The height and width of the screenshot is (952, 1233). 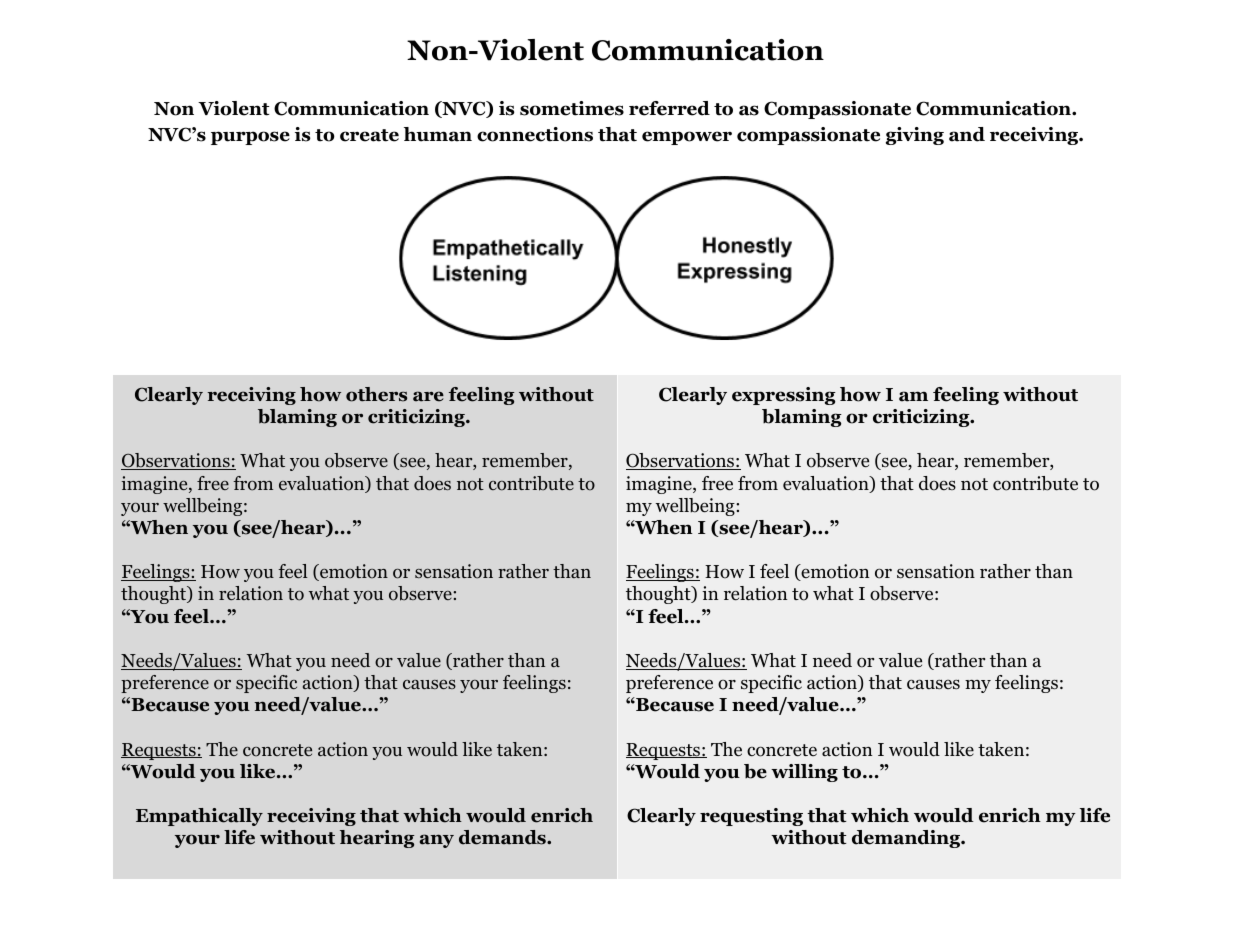 What do you see at coordinates (376, 394) in the screenshot?
I see `others` at bounding box center [376, 394].
